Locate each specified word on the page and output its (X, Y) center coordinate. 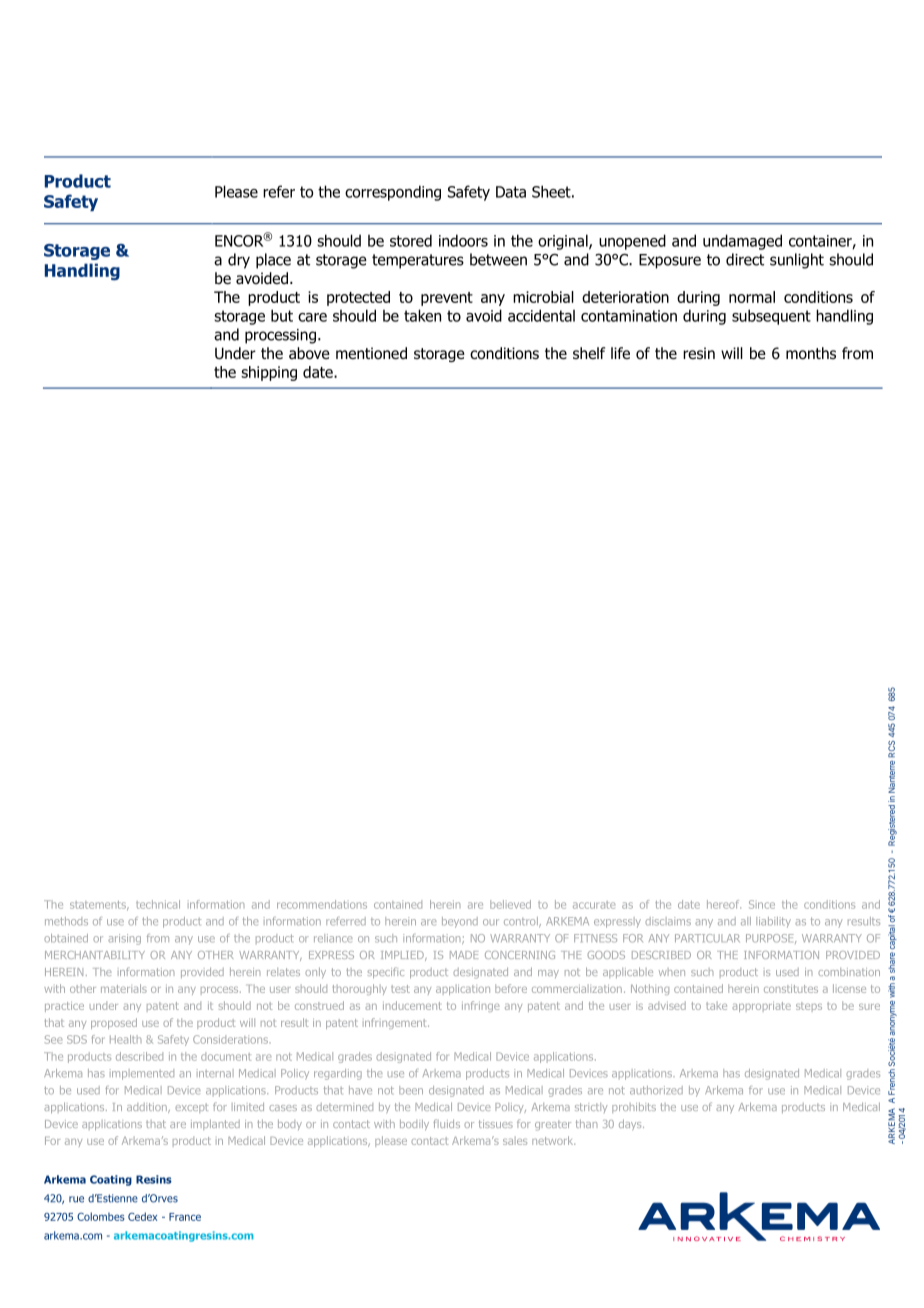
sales (515, 1141)
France (185, 1217)
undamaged (742, 242)
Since (762, 904)
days (631, 1124)
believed (510, 904)
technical (158, 904)
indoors (463, 240)
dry (239, 261)
